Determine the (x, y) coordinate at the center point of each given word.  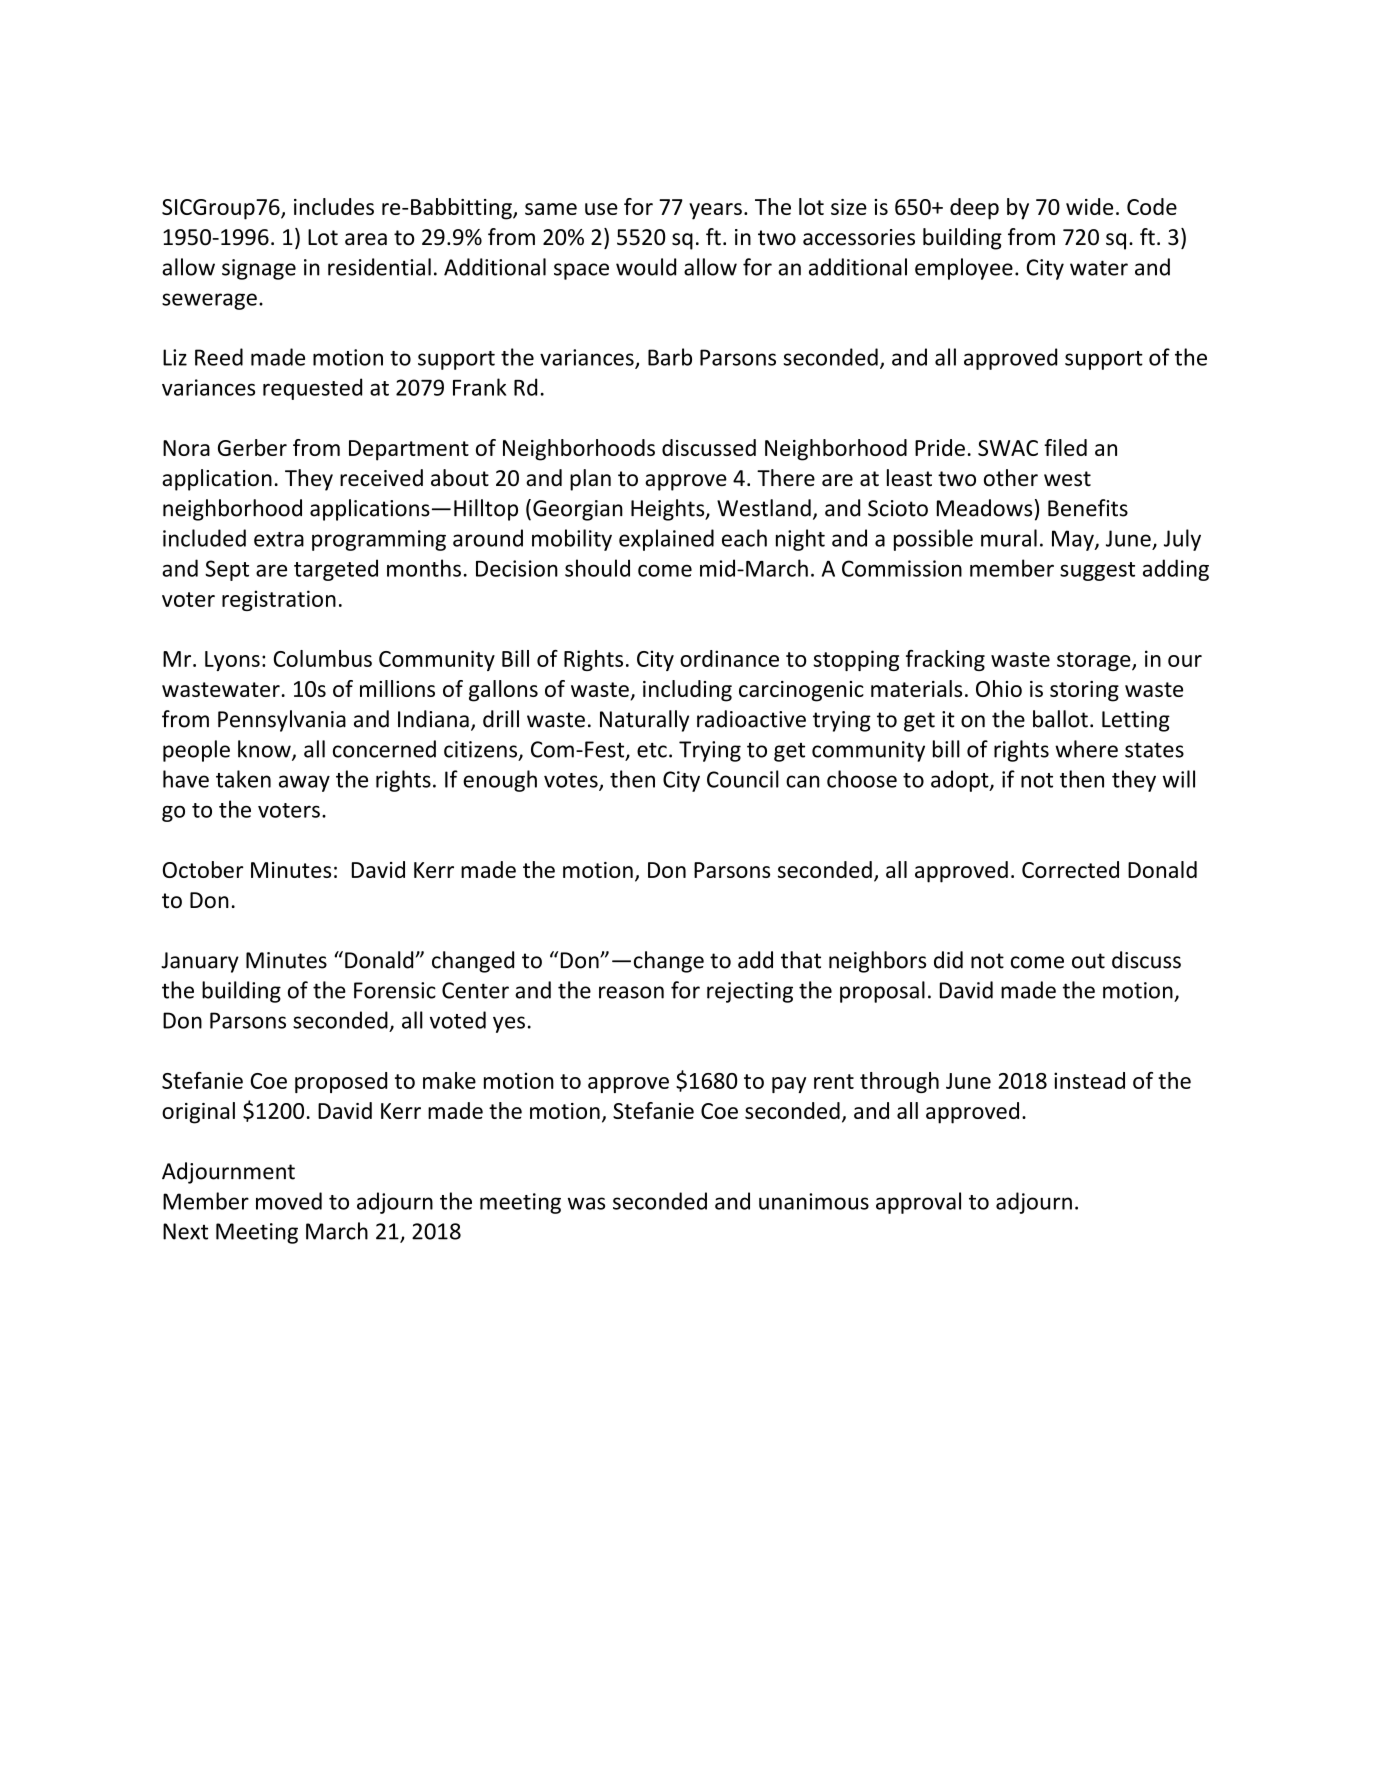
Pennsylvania (282, 721)
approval (918, 1203)
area (366, 239)
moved (289, 1201)
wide (1089, 206)
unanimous (814, 1201)
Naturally (644, 721)
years (715, 211)
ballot (1060, 719)
